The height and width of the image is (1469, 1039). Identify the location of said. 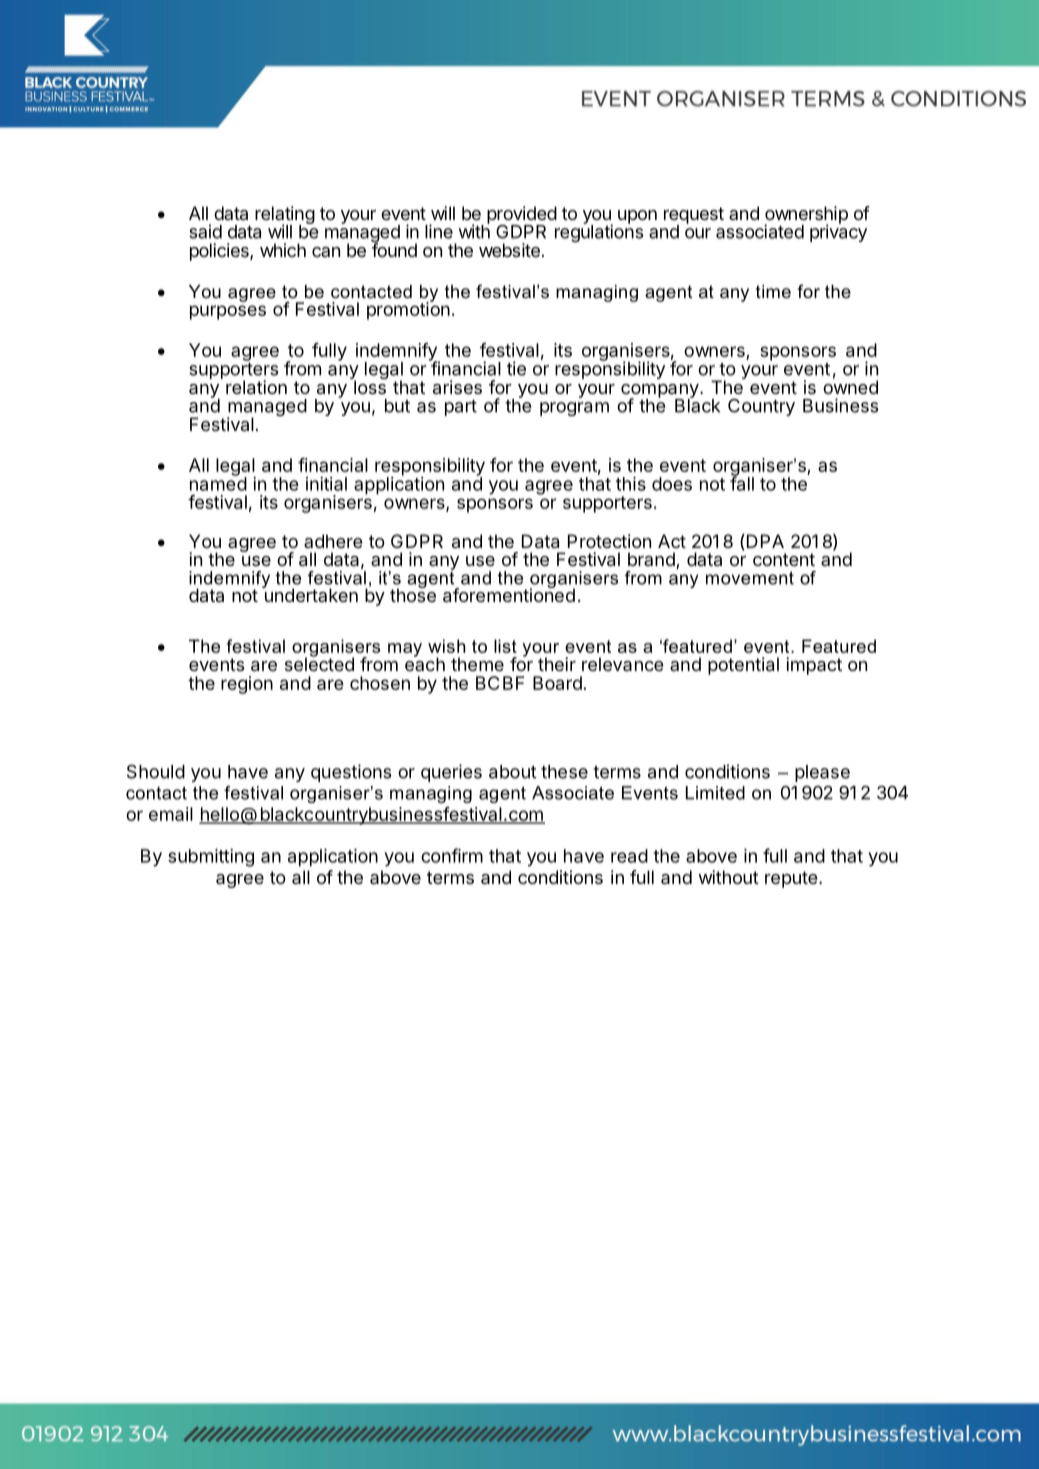
(205, 231).
